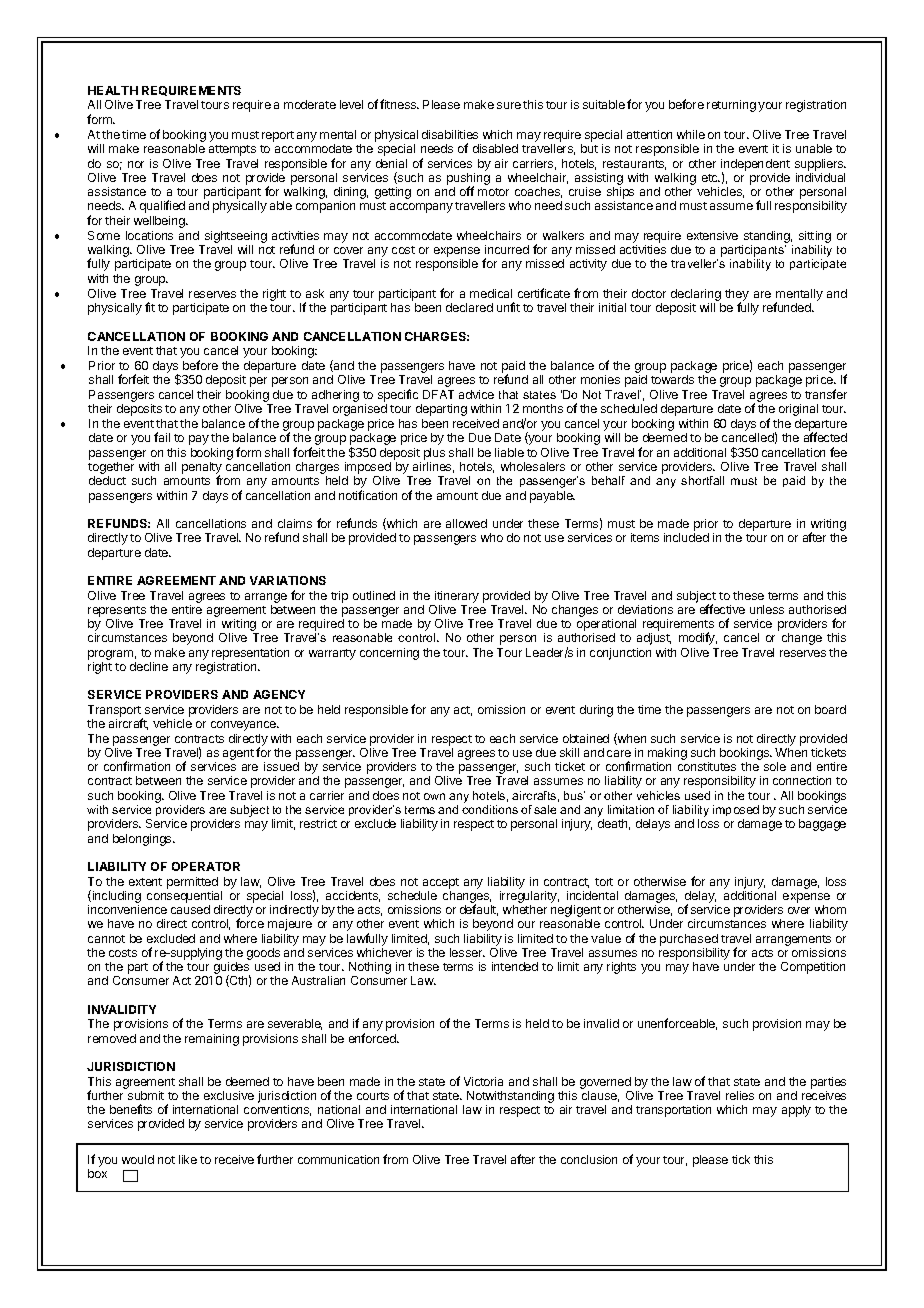 The image size is (924, 1308). What do you see at coordinates (731, 106) in the screenshot?
I see `returning` at bounding box center [731, 106].
